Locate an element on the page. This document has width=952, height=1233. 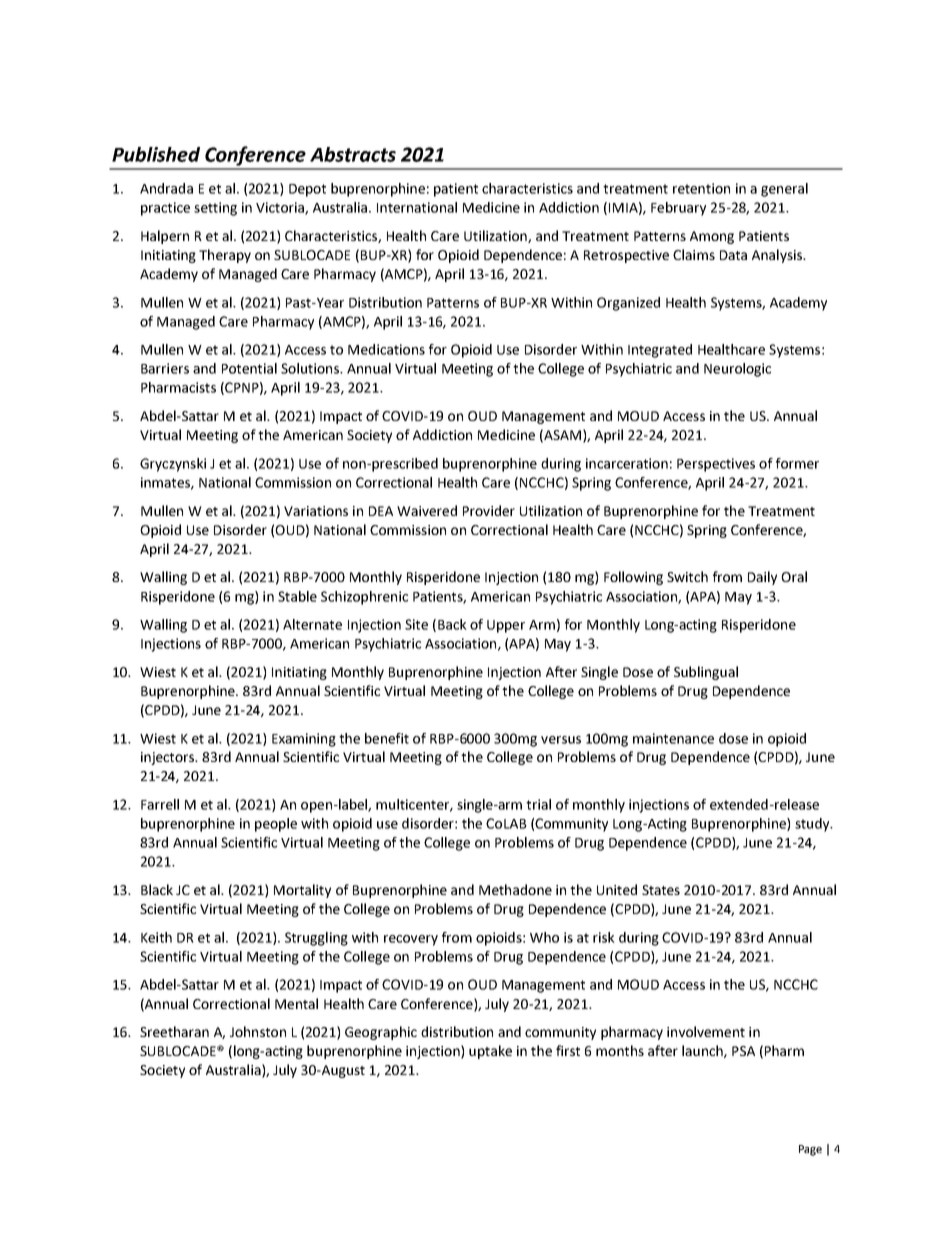
Page is located at coordinates (810, 1150).
